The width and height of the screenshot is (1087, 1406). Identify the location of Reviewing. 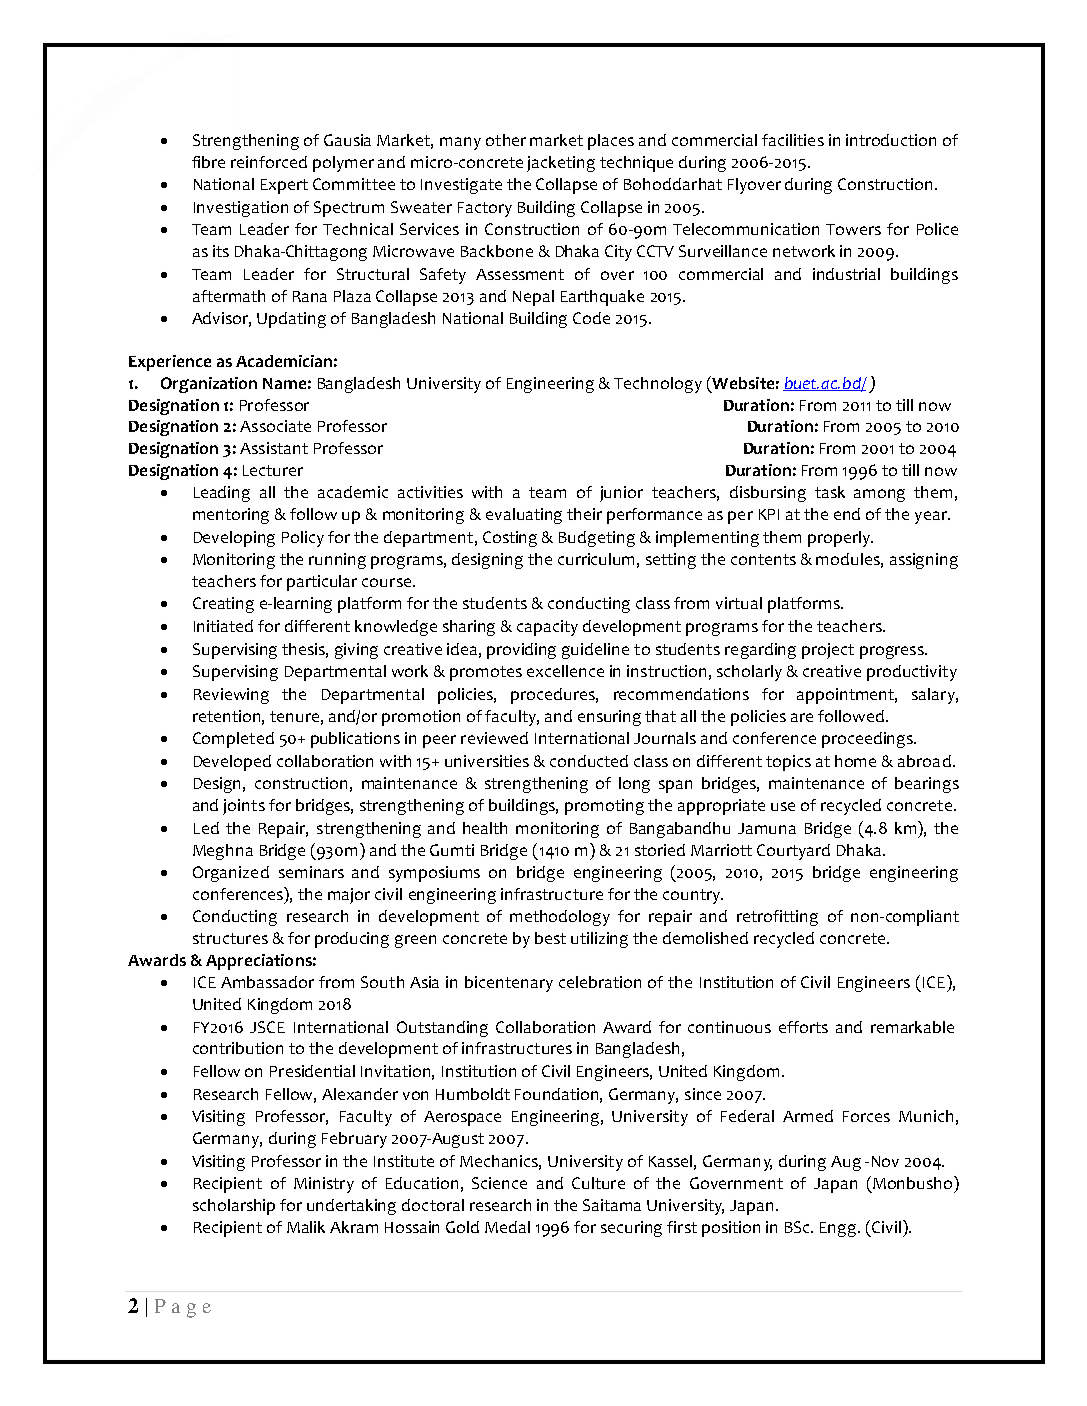
(231, 696).
